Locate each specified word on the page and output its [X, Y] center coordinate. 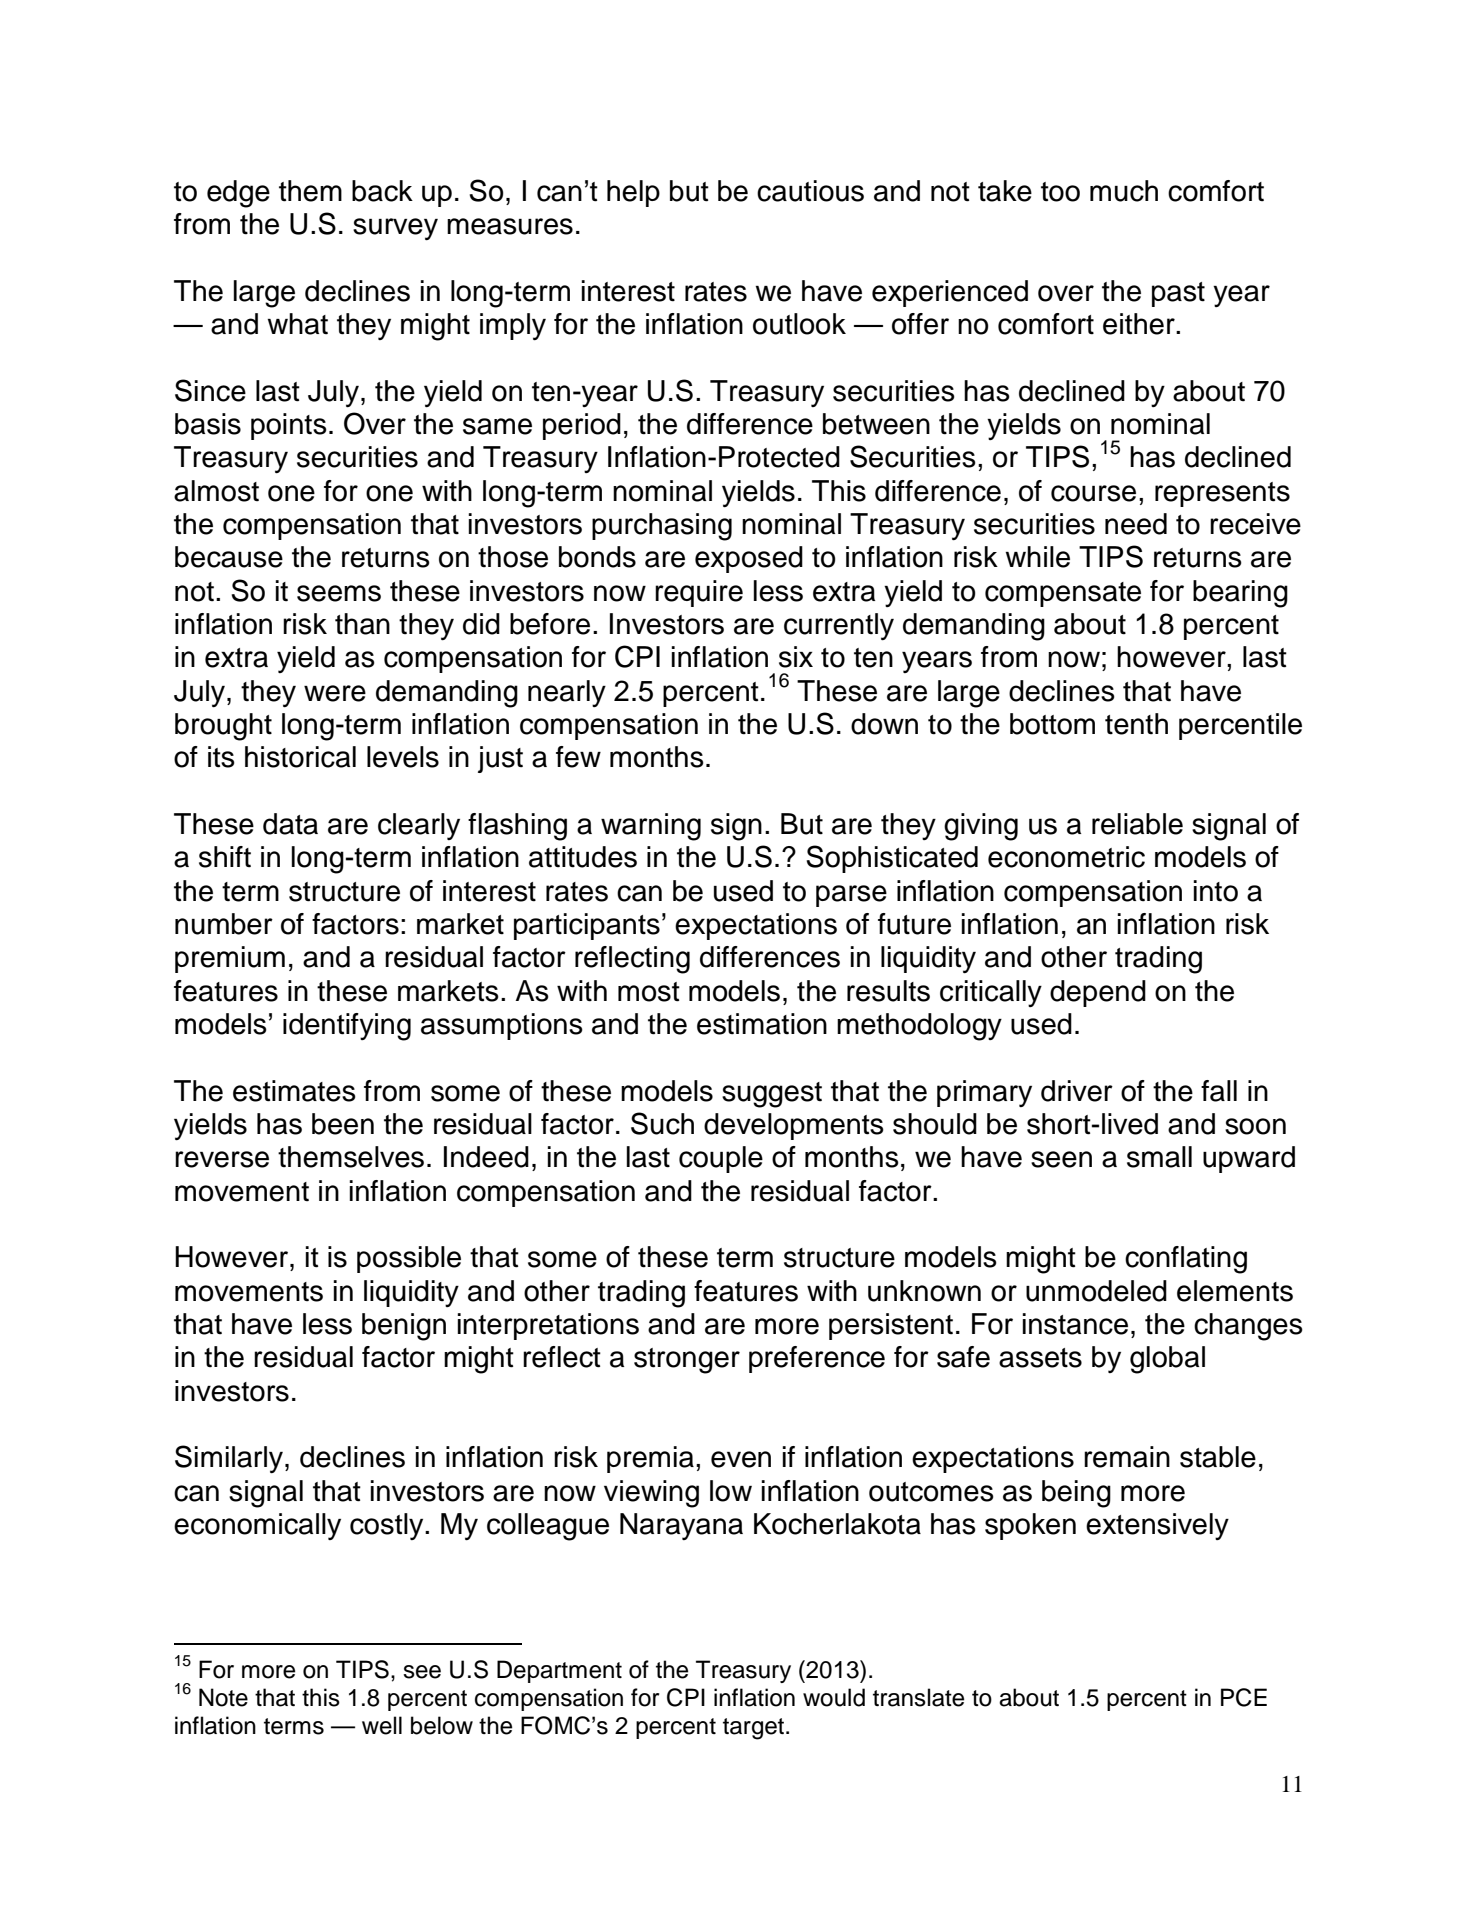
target [753, 1729]
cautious [810, 191]
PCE [1244, 1697]
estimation [762, 1024]
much [1124, 191]
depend [1098, 993]
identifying [347, 1027]
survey [395, 229]
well [382, 1725]
